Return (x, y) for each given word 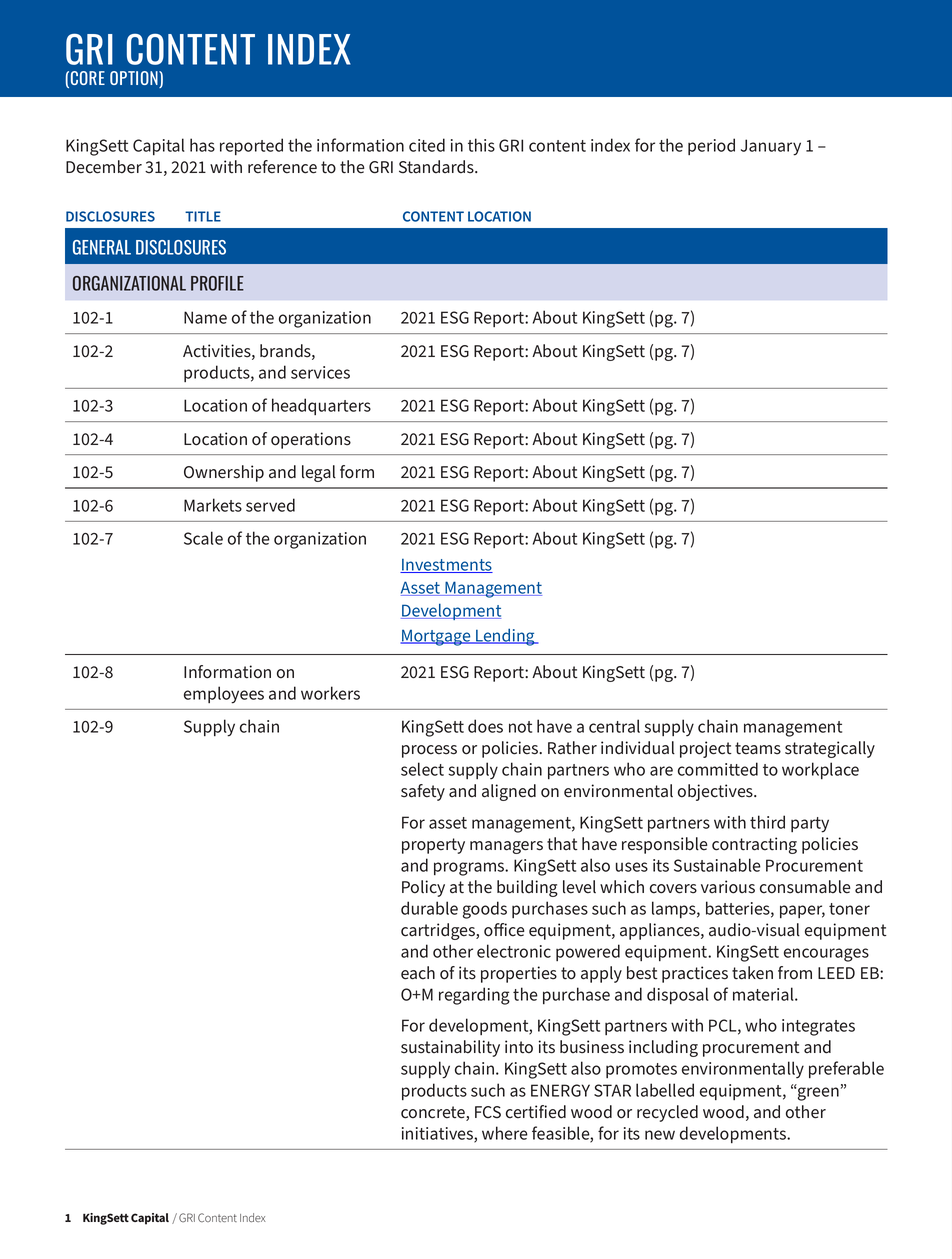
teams (758, 748)
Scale (203, 538)
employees (224, 695)
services (320, 372)
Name (205, 317)
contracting (754, 845)
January (771, 147)
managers (506, 847)
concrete (434, 1113)
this (481, 145)
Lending (505, 637)
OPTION (135, 79)
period (711, 146)
